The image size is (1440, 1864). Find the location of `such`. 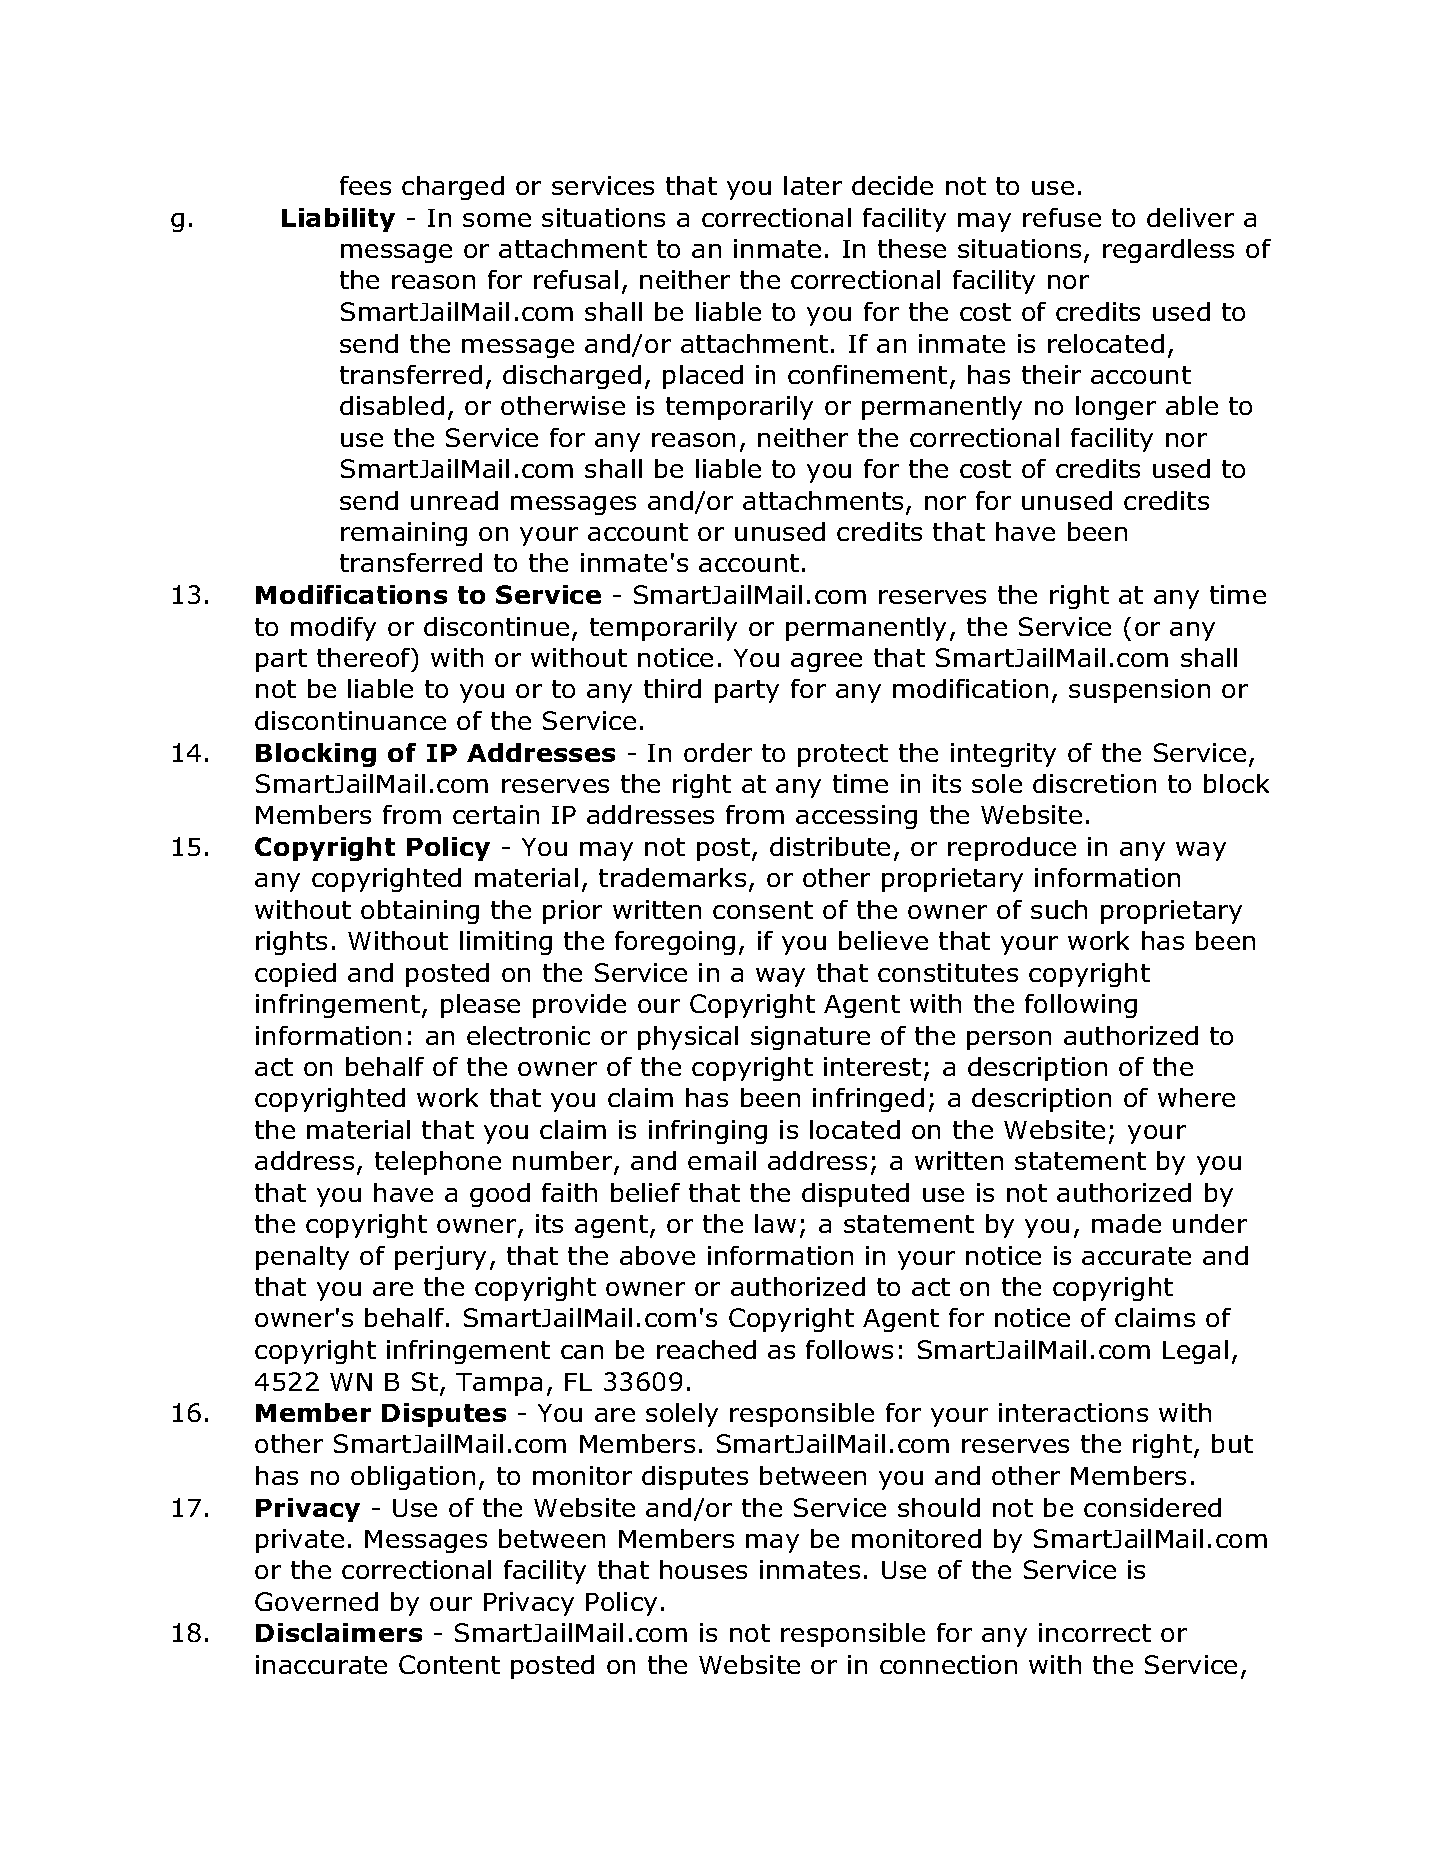

such is located at coordinates (1059, 909).
